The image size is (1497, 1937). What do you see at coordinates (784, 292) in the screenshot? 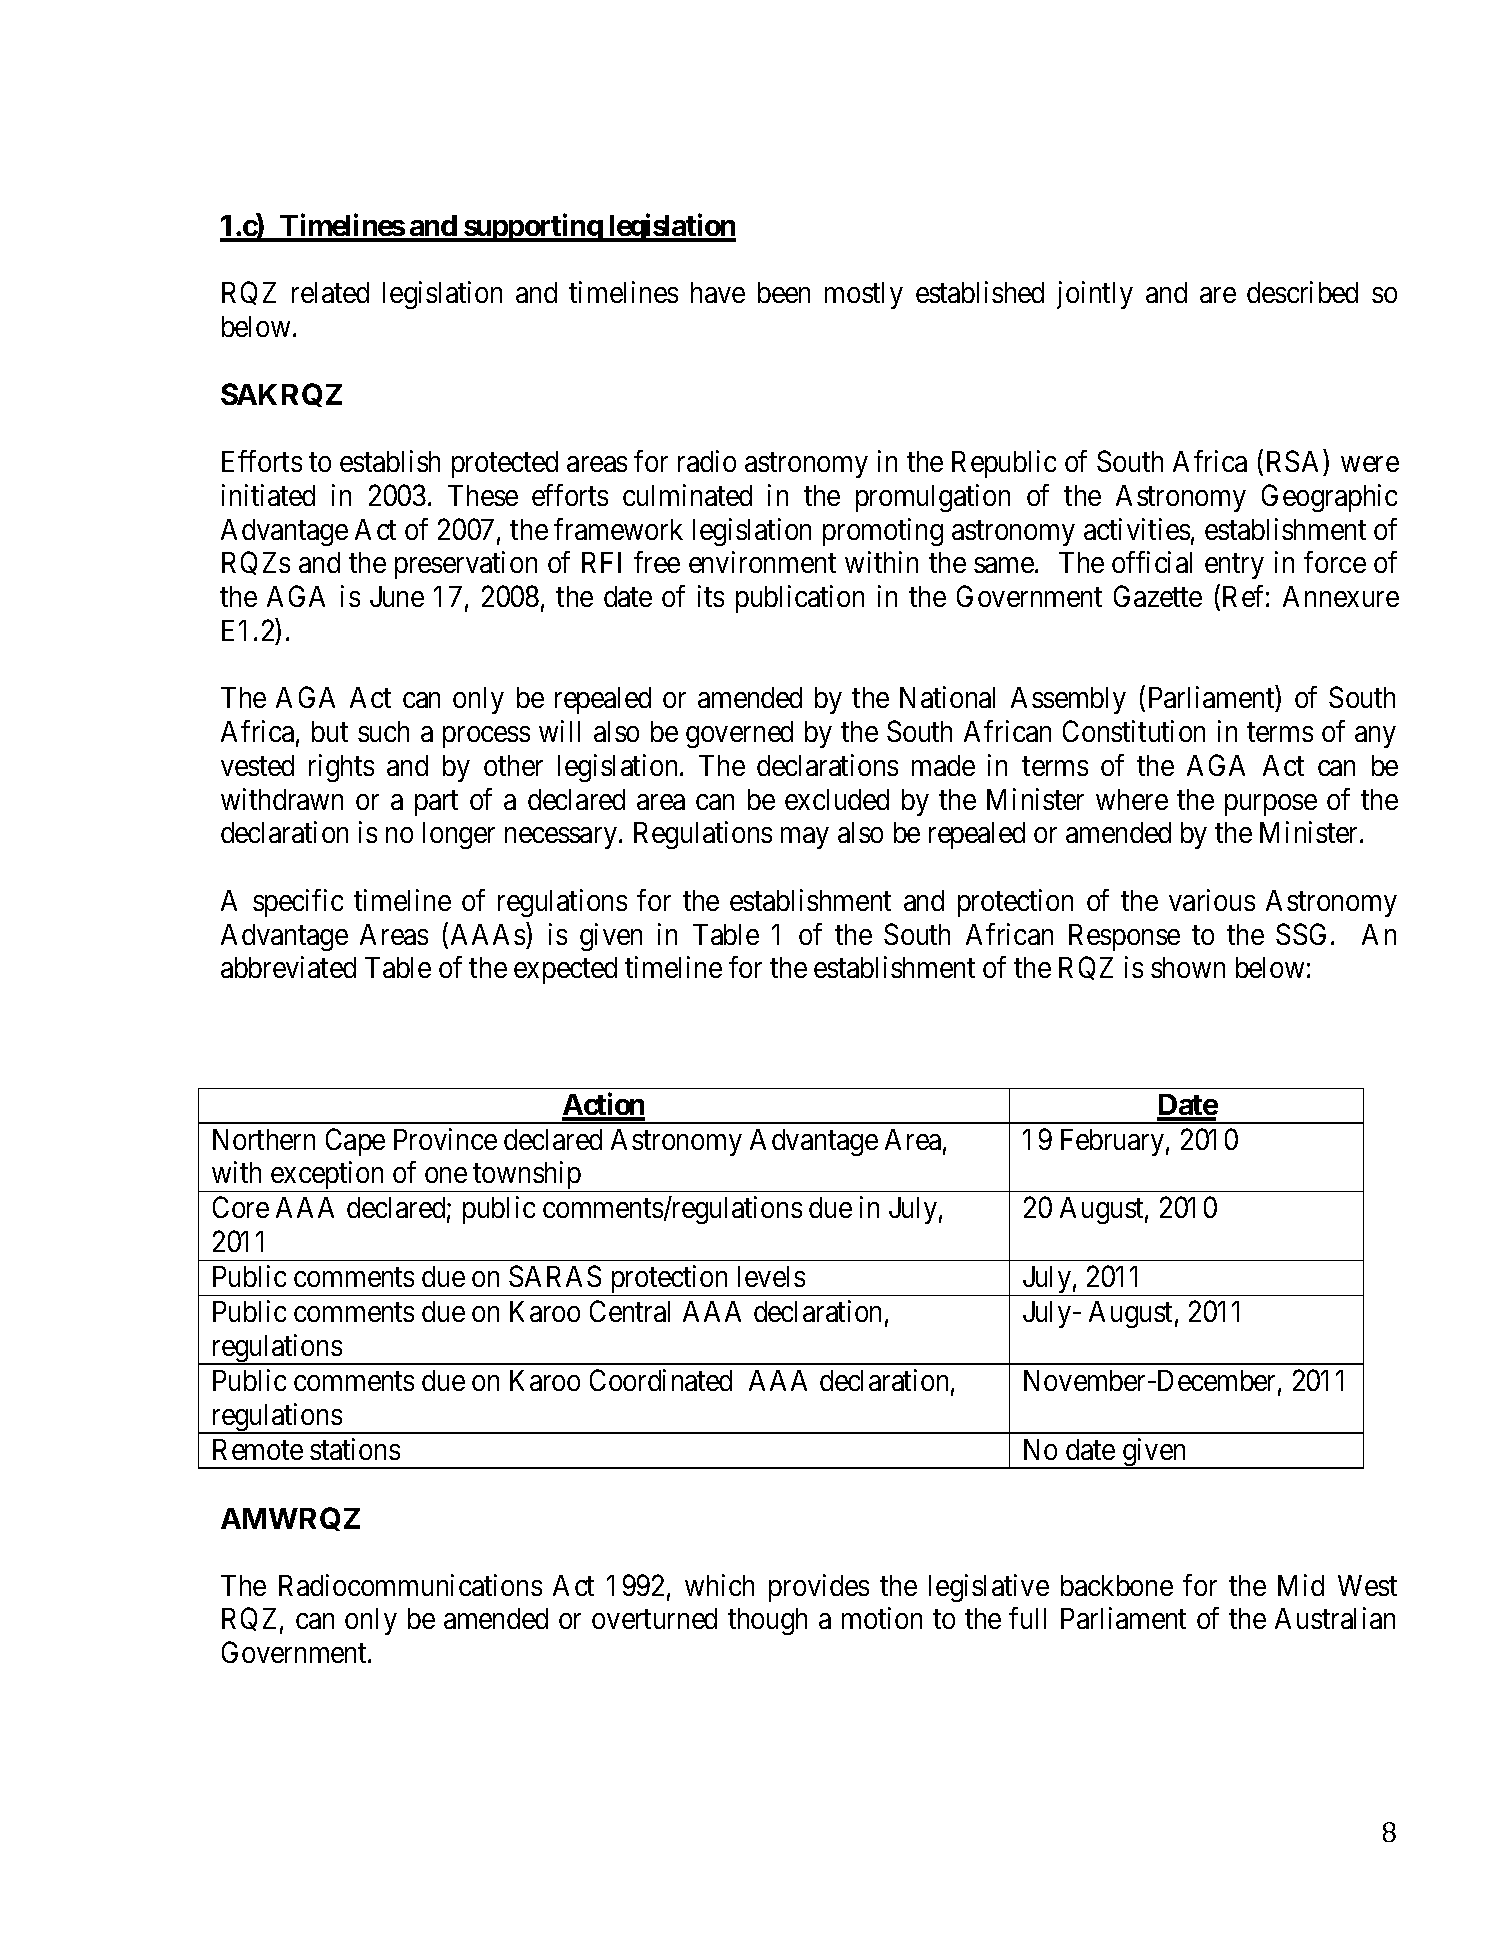
I see `been` at bounding box center [784, 292].
